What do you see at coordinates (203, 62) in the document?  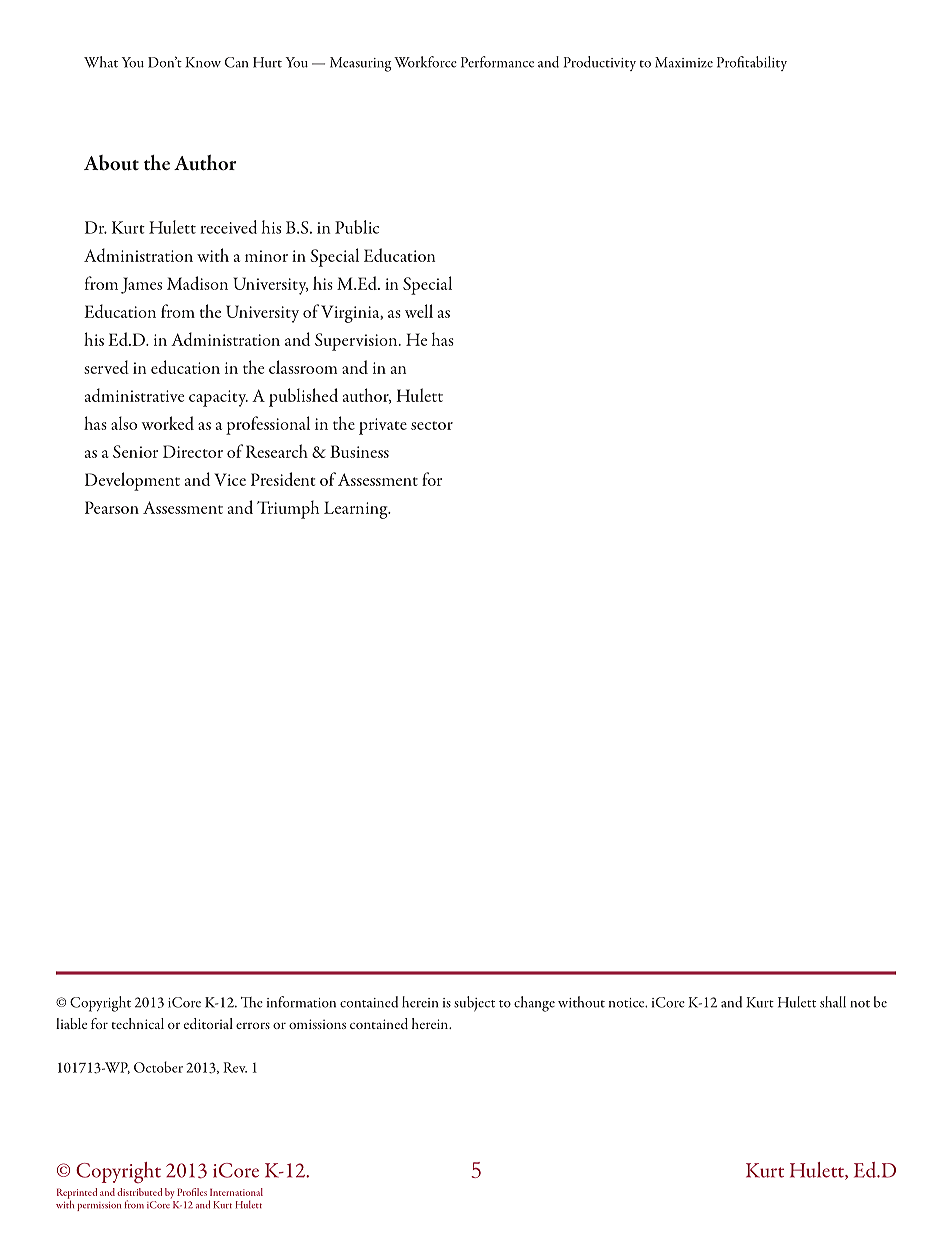 I see `Know` at bounding box center [203, 62].
